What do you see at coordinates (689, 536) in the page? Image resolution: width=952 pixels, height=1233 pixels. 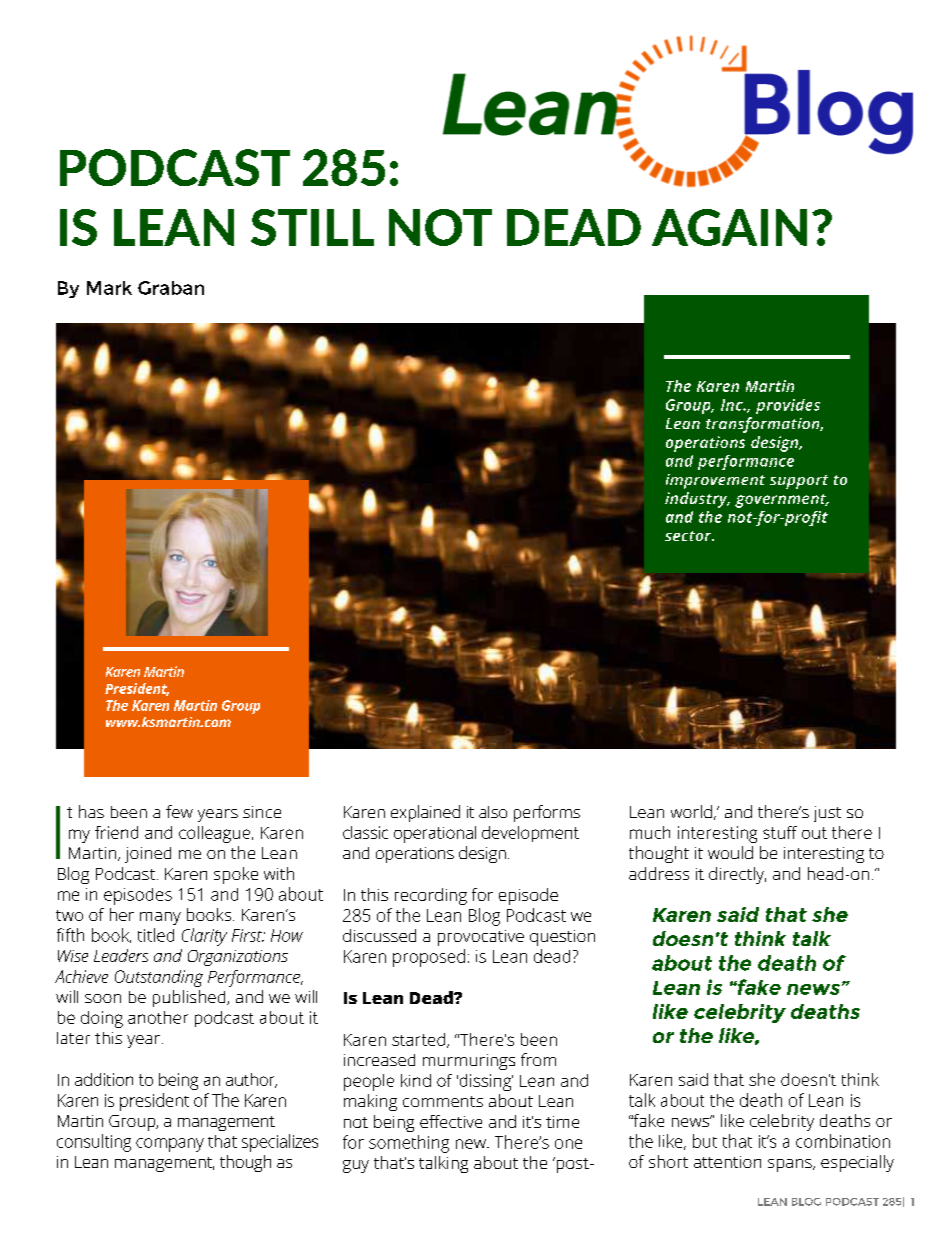 I see `sector` at bounding box center [689, 536].
